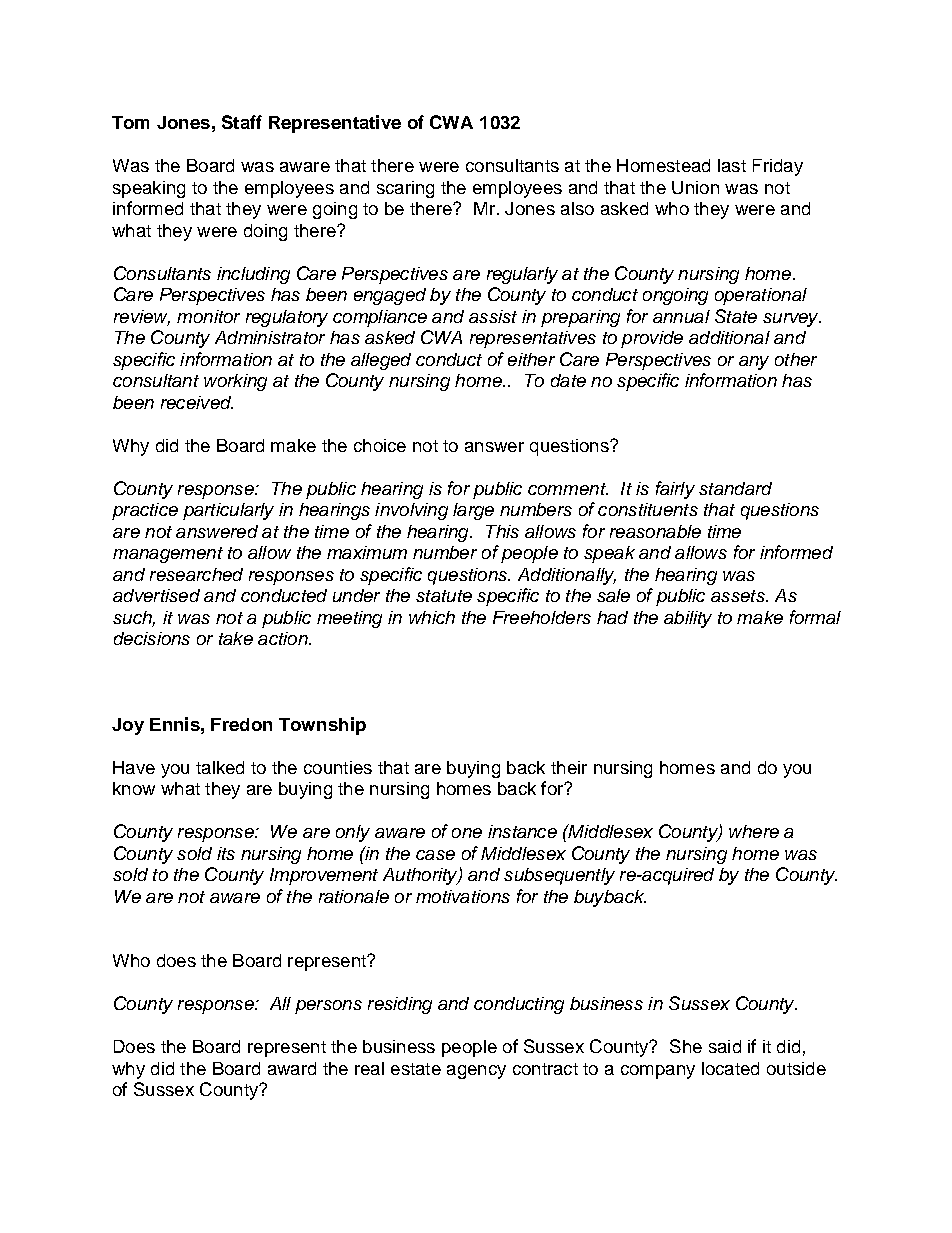 This screenshot has height=1233, width=952. I want to click on agency, so click(476, 1072).
